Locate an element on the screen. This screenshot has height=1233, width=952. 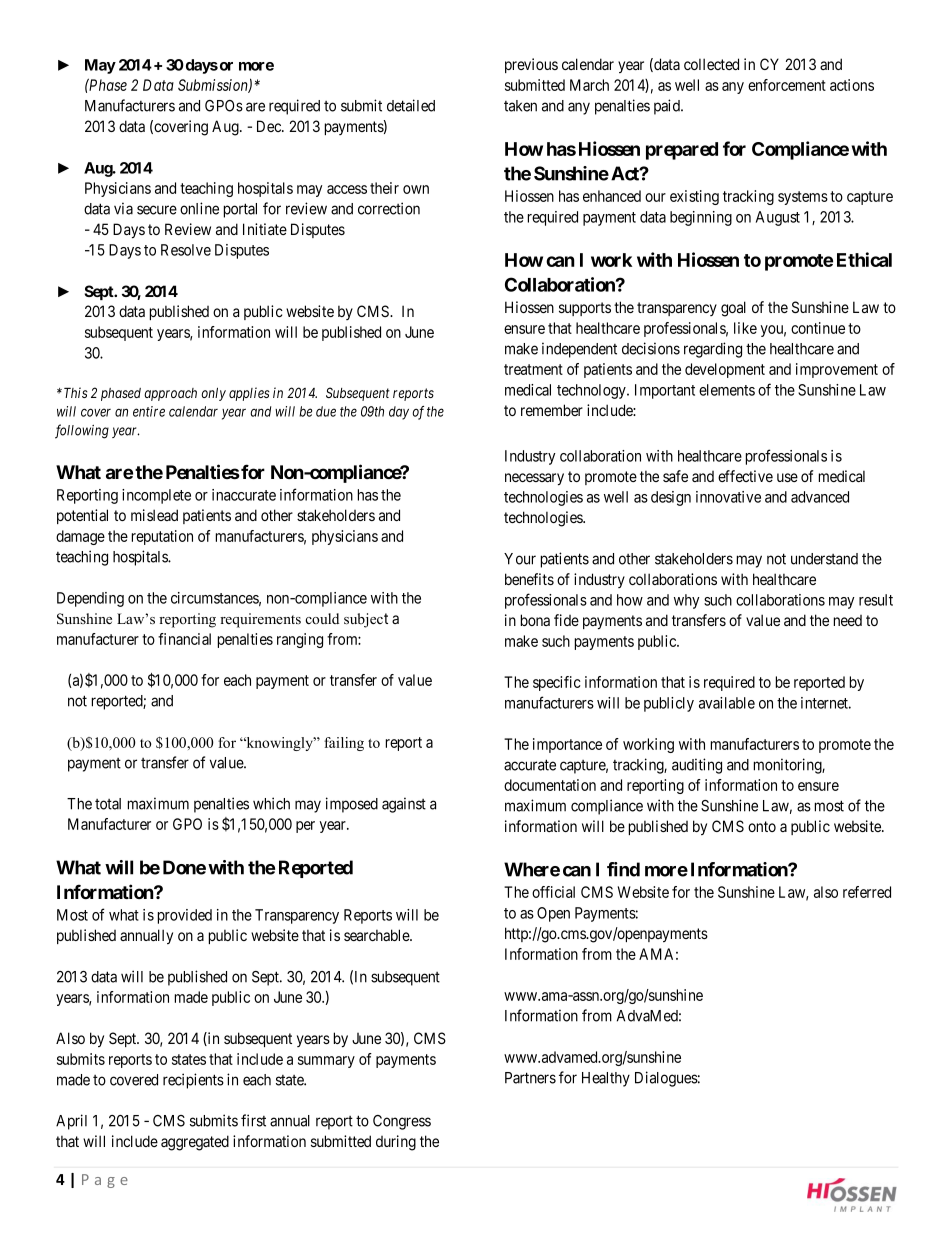
financial is located at coordinates (184, 639).
